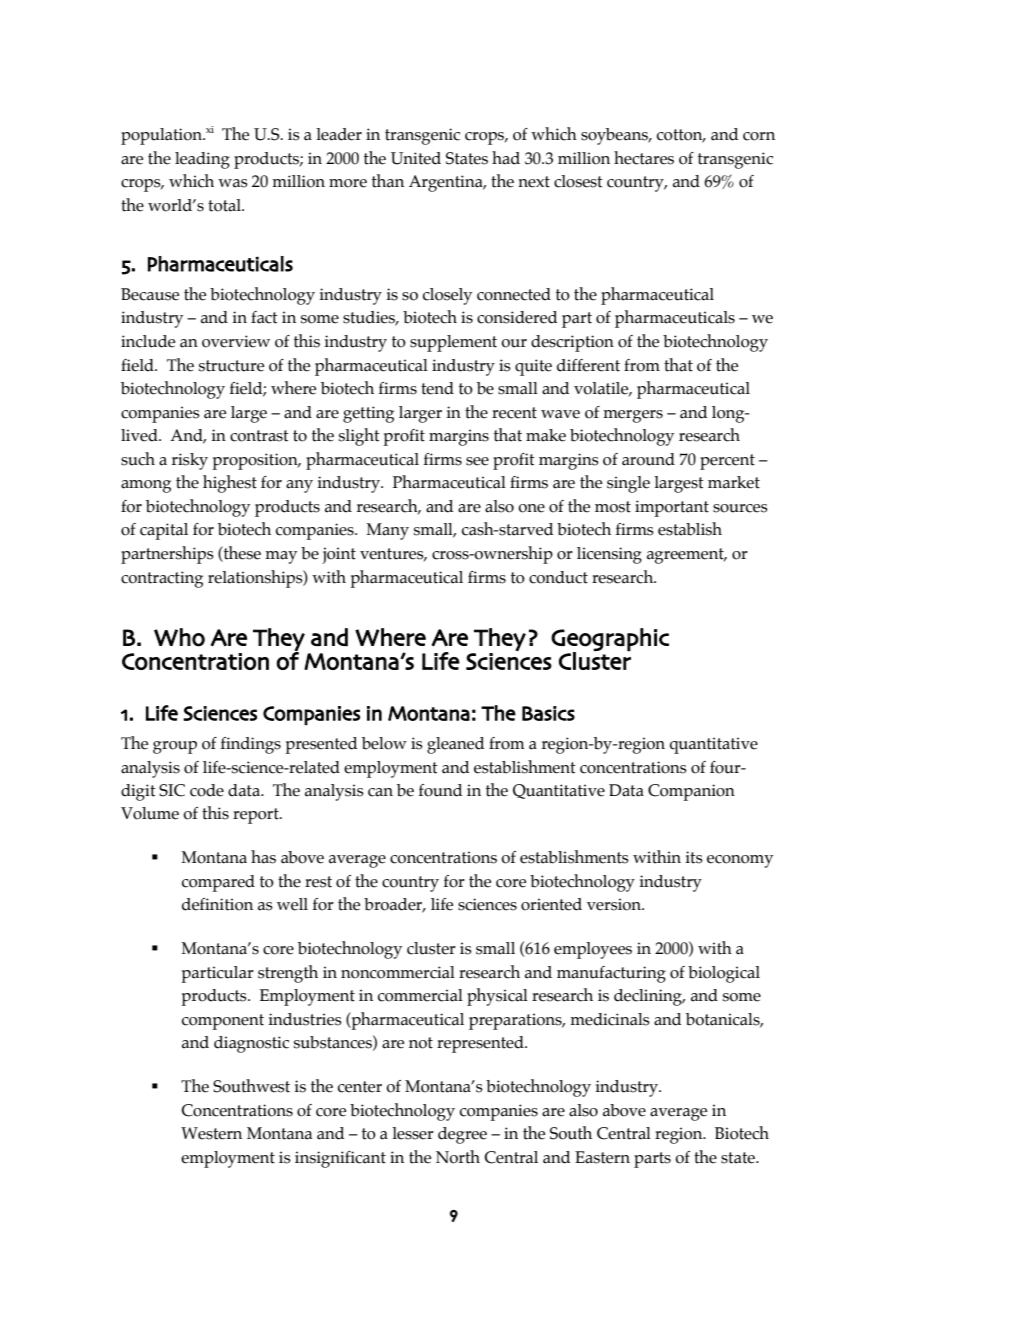 The height and width of the page is (1332, 1029). What do you see at coordinates (462, 1135) in the page?
I see `degree` at bounding box center [462, 1135].
